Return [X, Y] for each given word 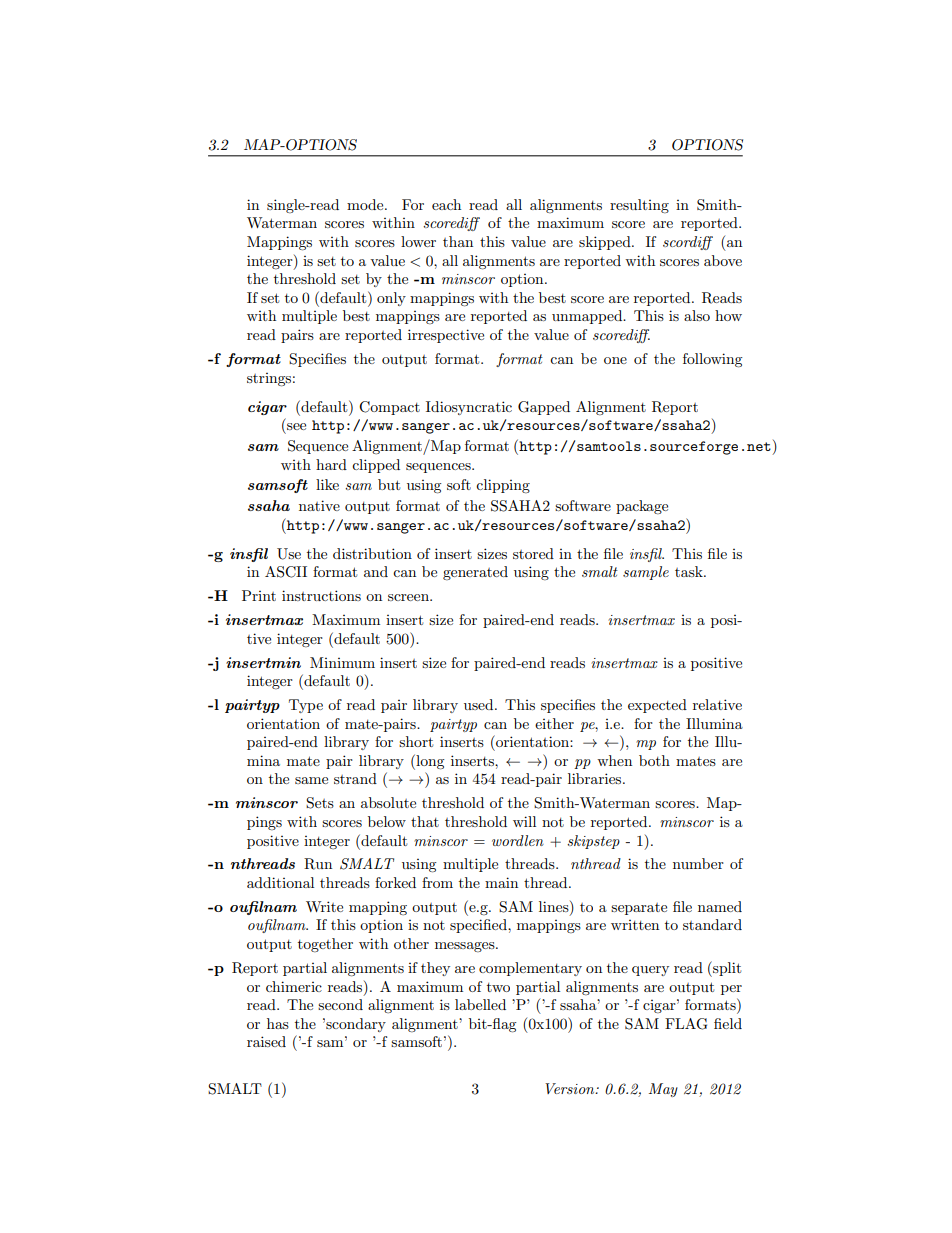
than [458, 241]
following [713, 360]
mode [366, 204]
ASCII [286, 572]
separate [639, 909]
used [480, 704]
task [690, 571]
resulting [639, 206]
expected [657, 706]
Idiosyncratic [469, 408]
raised [266, 1041]
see [296, 426]
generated [475, 573]
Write [324, 906]
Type [306, 706]
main [501, 882]
